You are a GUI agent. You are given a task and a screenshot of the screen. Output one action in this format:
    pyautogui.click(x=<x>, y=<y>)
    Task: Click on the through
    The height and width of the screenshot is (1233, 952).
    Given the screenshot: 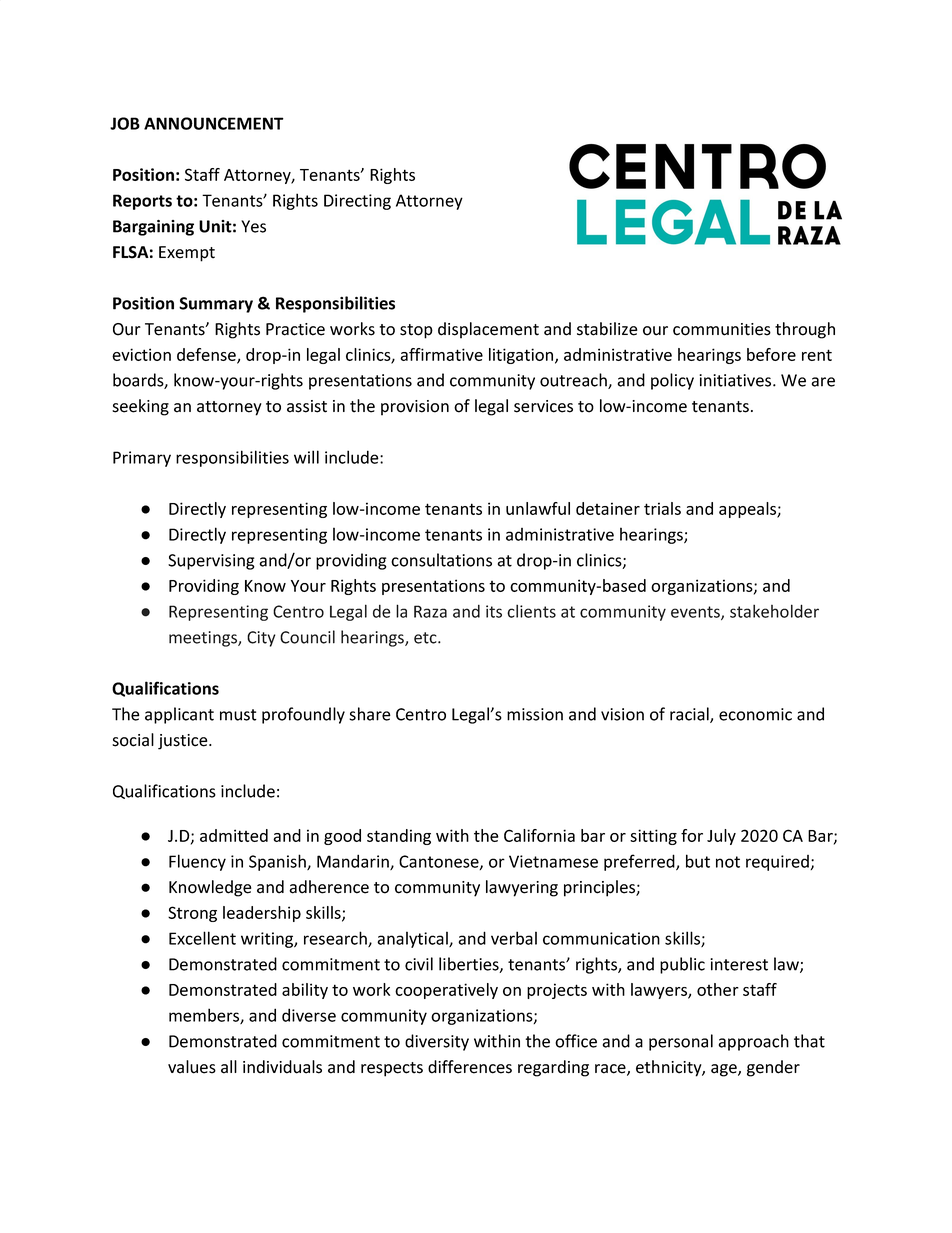 What is the action you would take?
    pyautogui.click(x=805, y=330)
